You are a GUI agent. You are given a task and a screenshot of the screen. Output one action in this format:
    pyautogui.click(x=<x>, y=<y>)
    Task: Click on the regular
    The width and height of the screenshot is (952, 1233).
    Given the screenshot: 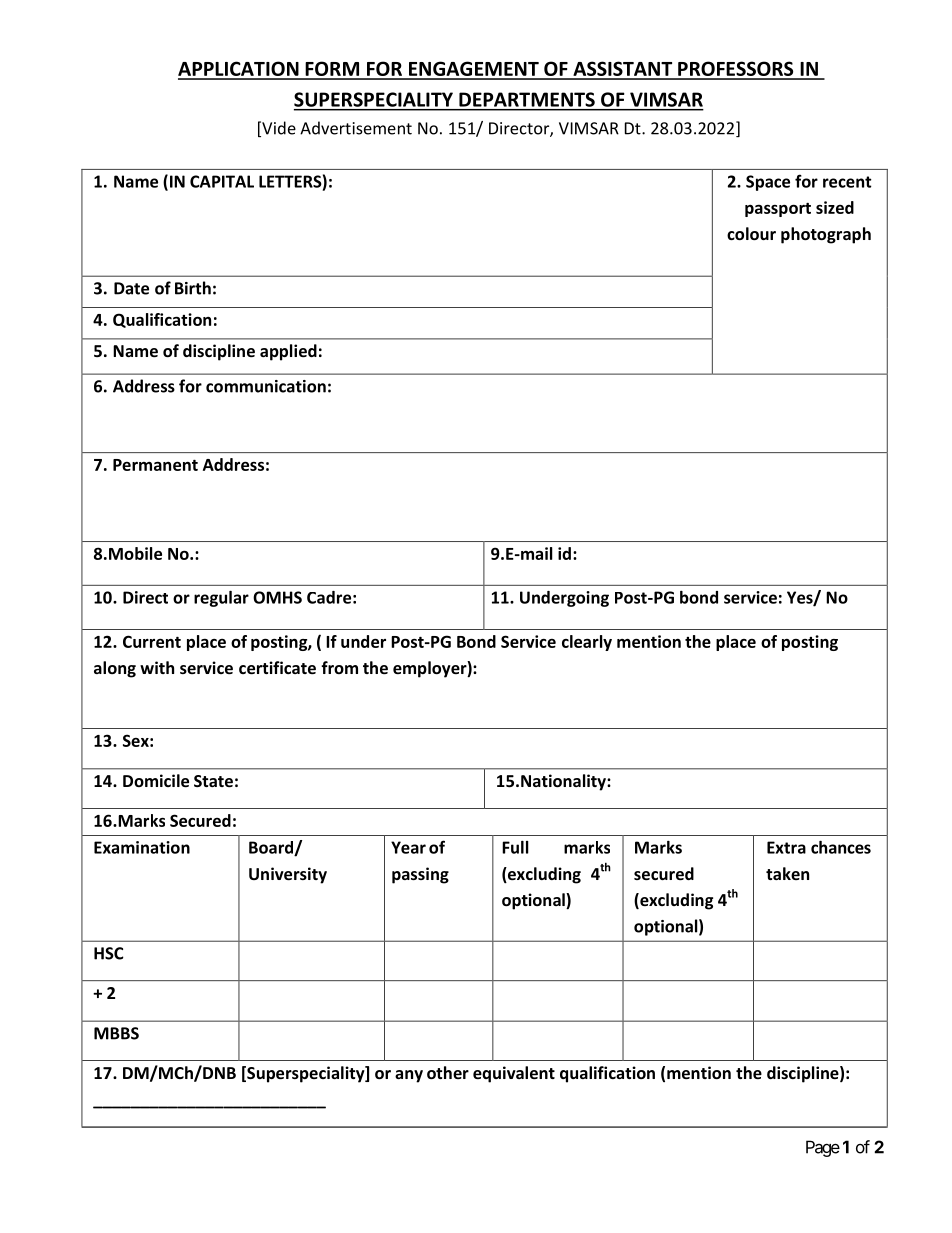 What is the action you would take?
    pyautogui.click(x=221, y=599)
